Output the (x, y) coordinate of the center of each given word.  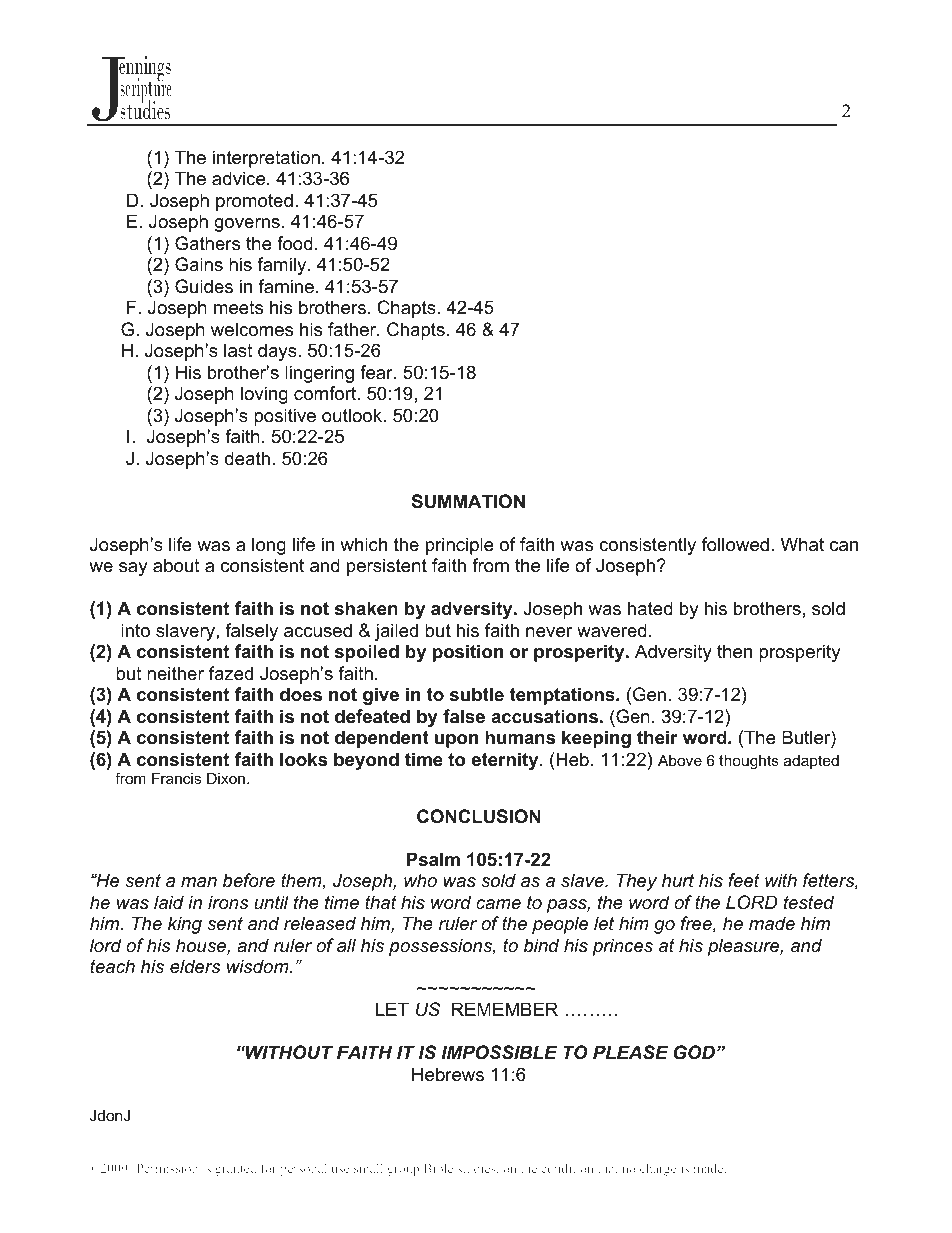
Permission (166, 1168)
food (295, 243)
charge (658, 1169)
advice (240, 178)
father (353, 329)
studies (478, 1168)
